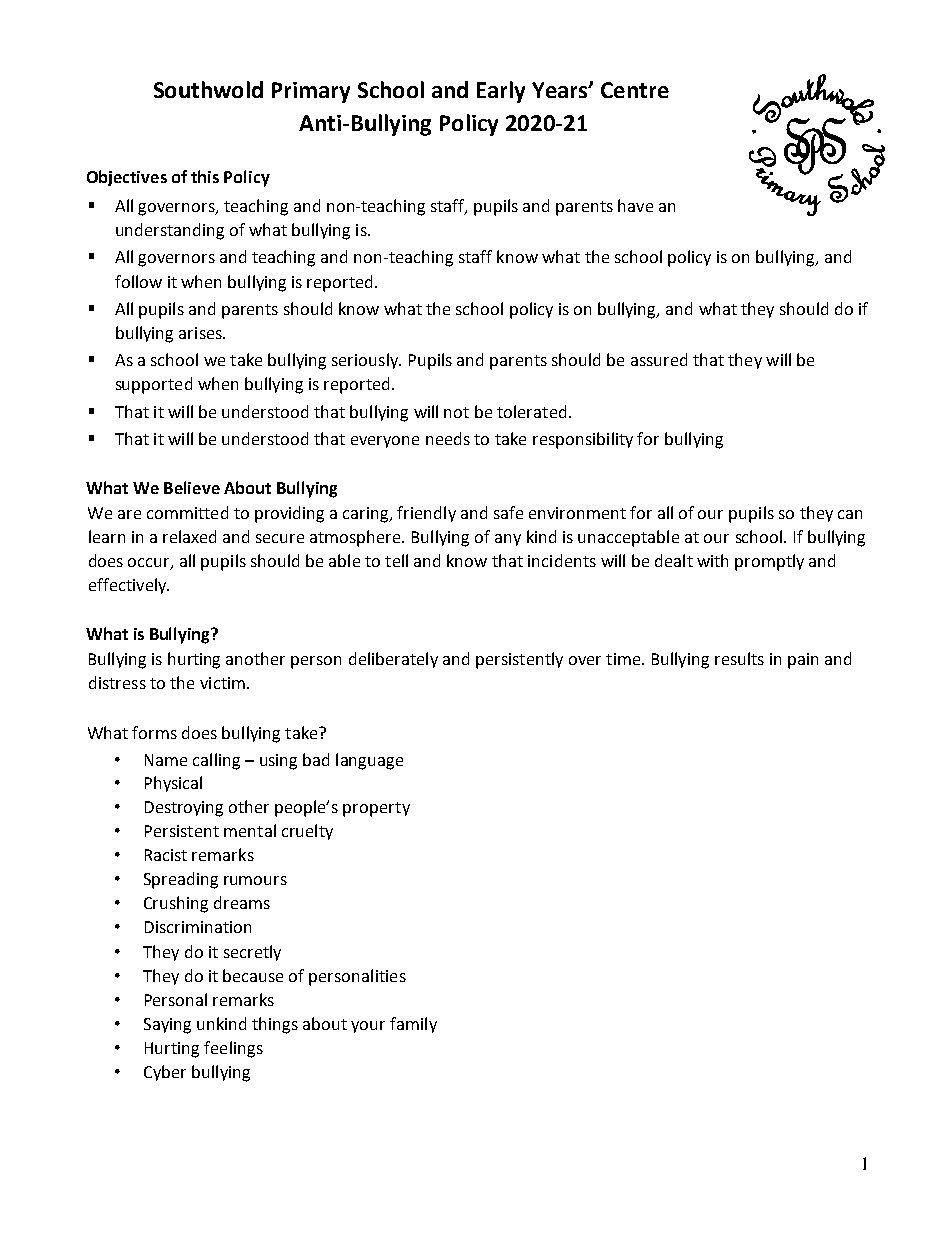 This page has width=952, height=1233. I want to click on feelings, so click(233, 1049).
